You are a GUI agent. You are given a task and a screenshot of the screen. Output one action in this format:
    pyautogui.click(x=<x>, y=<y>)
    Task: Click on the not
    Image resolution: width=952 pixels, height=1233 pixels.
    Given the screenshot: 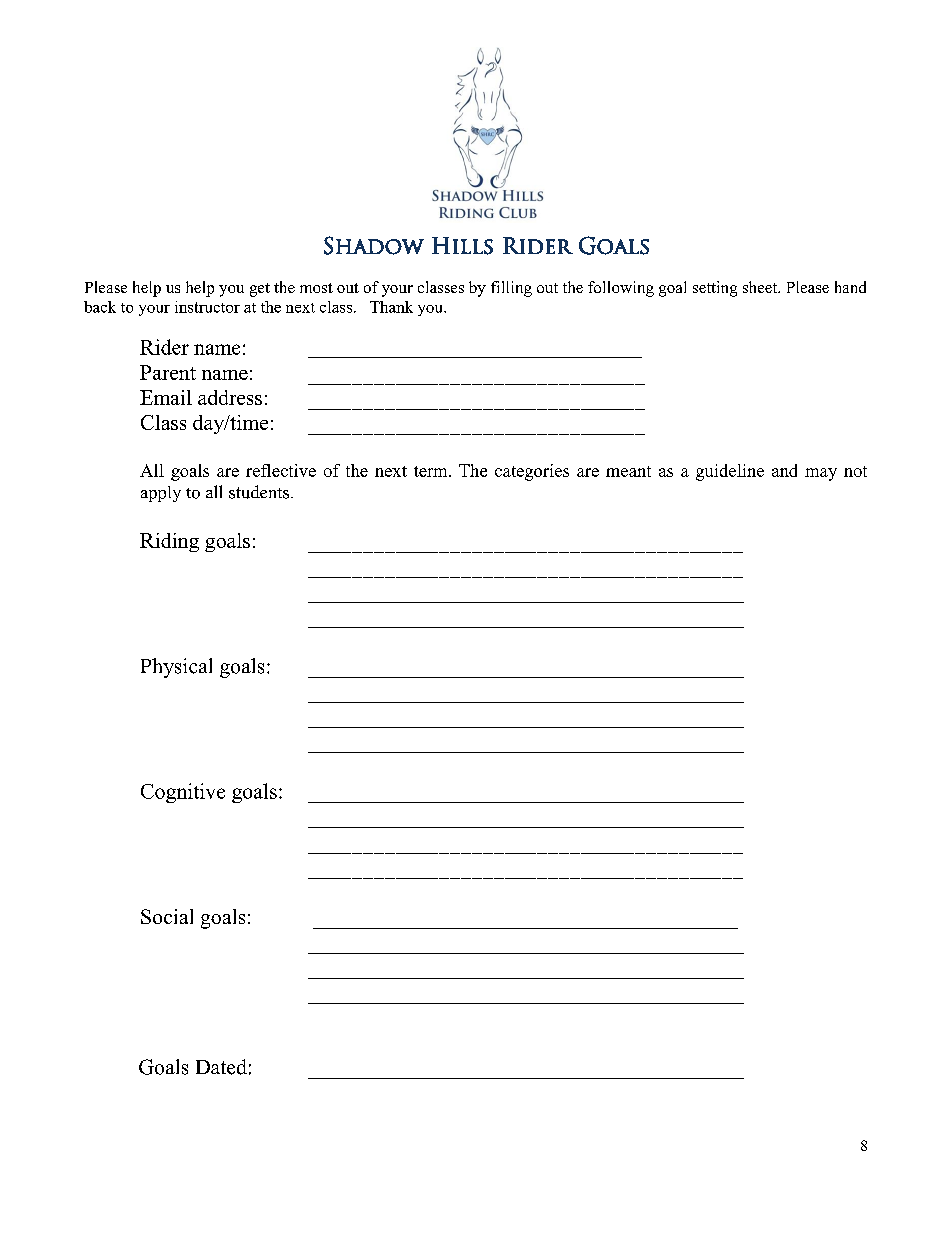 What is the action you would take?
    pyautogui.click(x=855, y=471)
